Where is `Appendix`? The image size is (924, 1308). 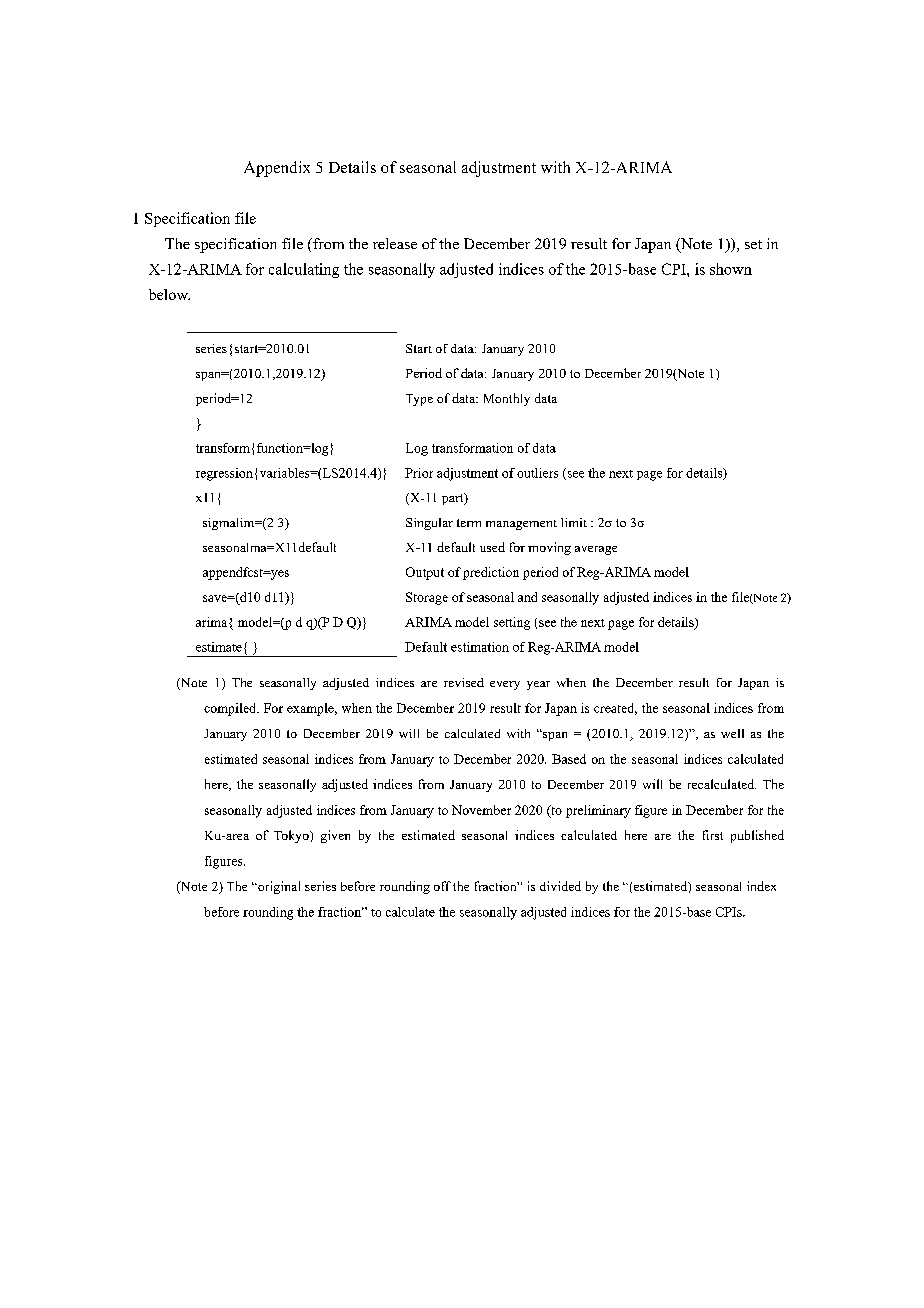
Appendix is located at coordinates (277, 169).
